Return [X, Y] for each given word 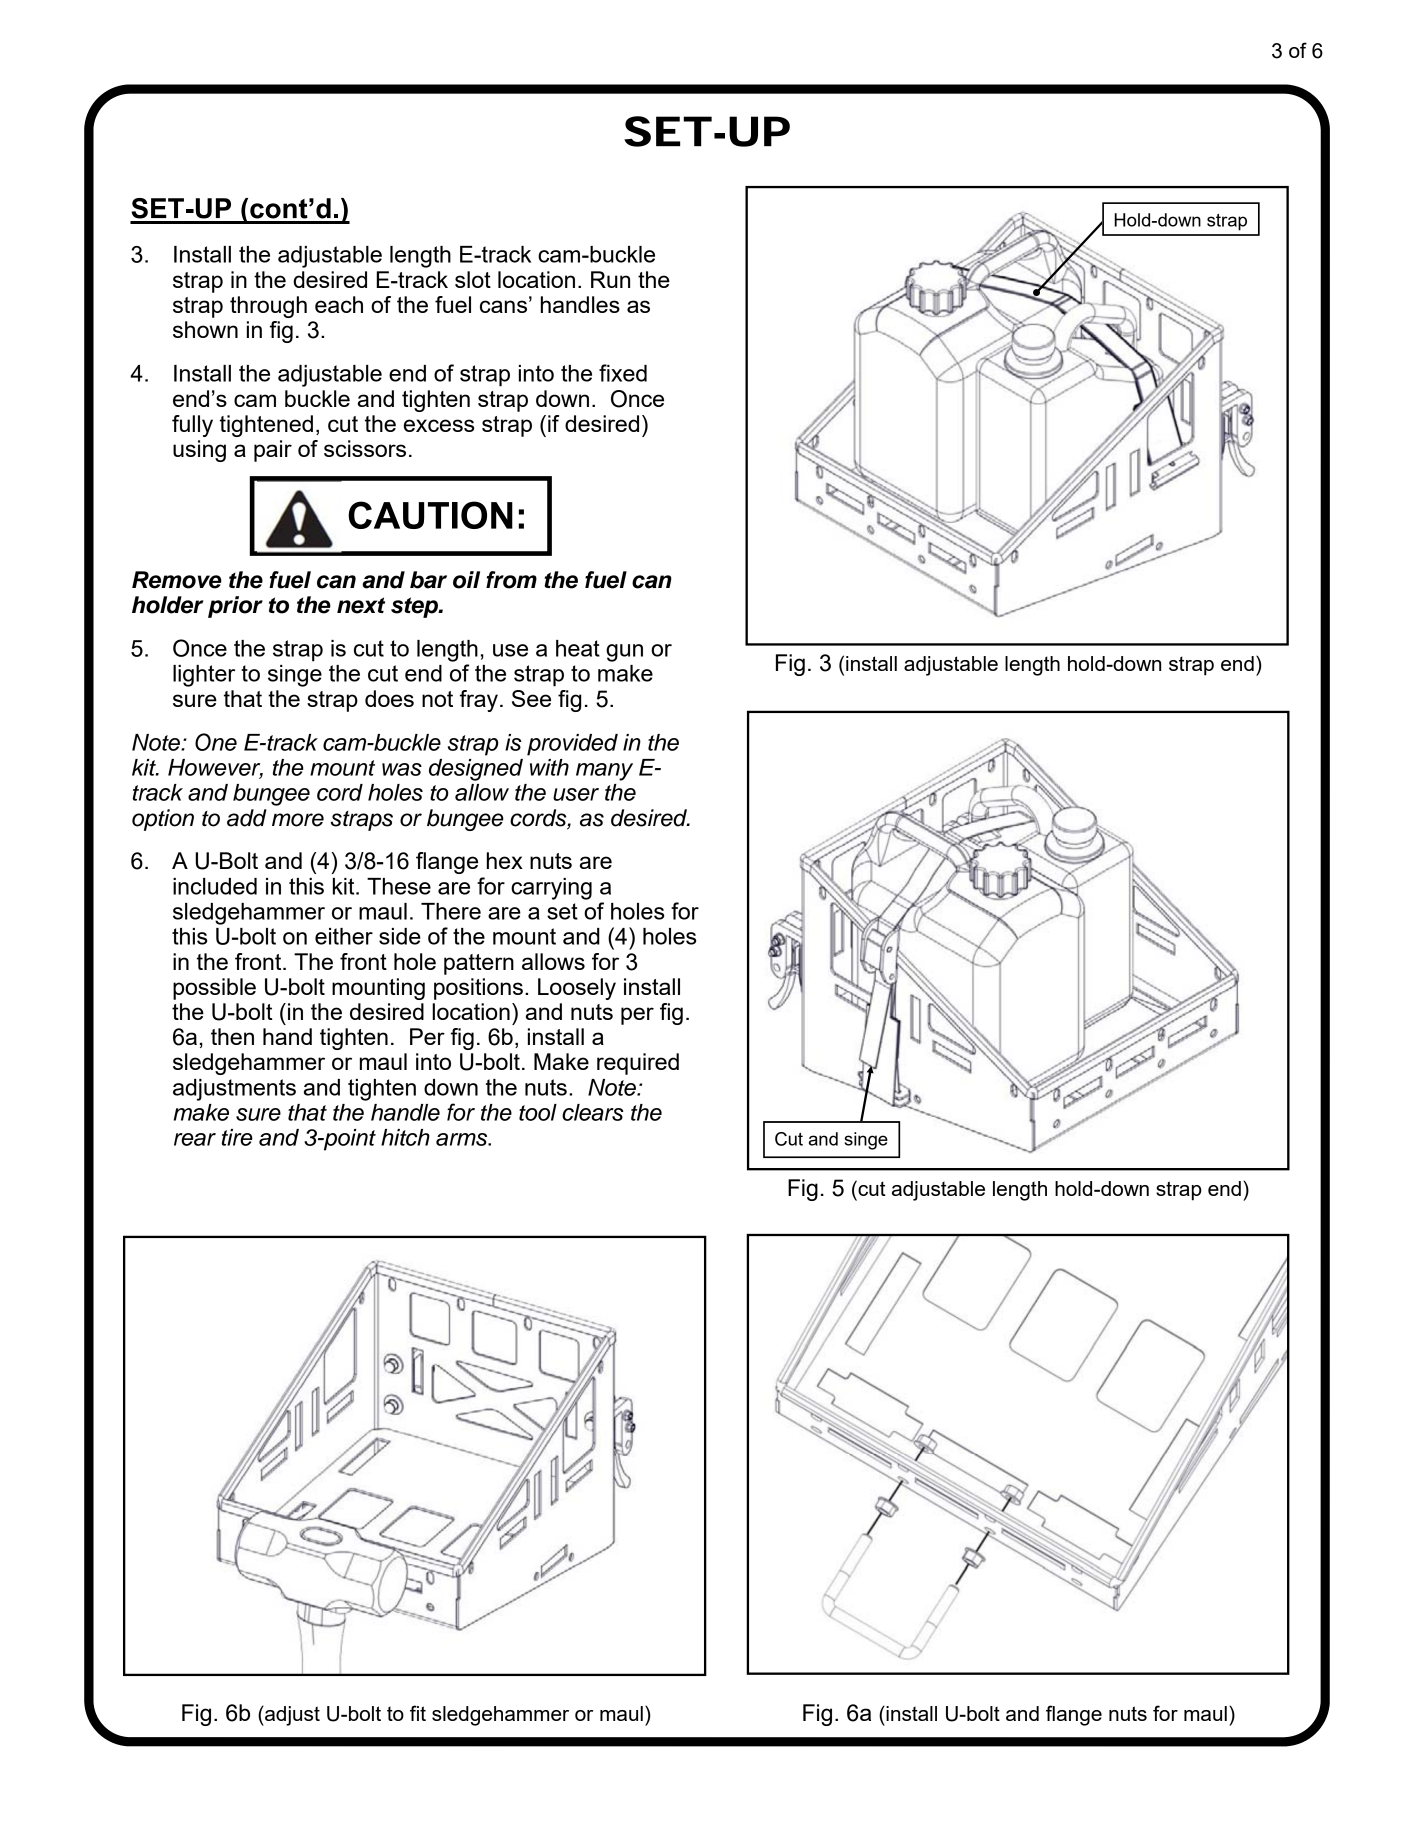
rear [195, 1139]
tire [237, 1137]
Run [610, 279]
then [232, 1036]
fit [418, 1713]
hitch [405, 1137]
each [339, 304]
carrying [551, 889]
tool [538, 1112]
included [215, 886]
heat [578, 648]
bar [428, 580]
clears [593, 1112]
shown [205, 329]
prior [235, 607]
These [399, 886]
